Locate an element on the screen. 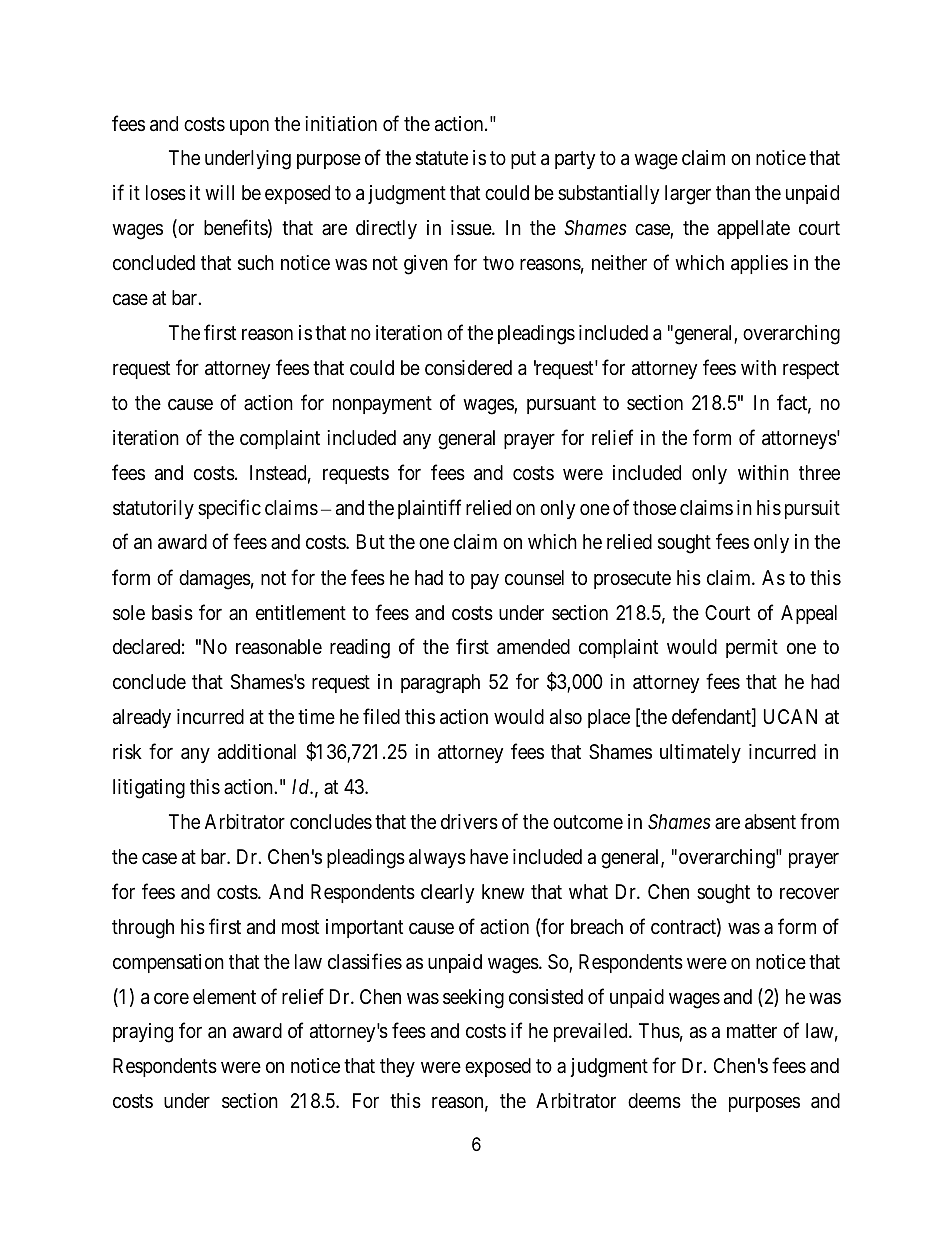  upon is located at coordinates (249, 127).
